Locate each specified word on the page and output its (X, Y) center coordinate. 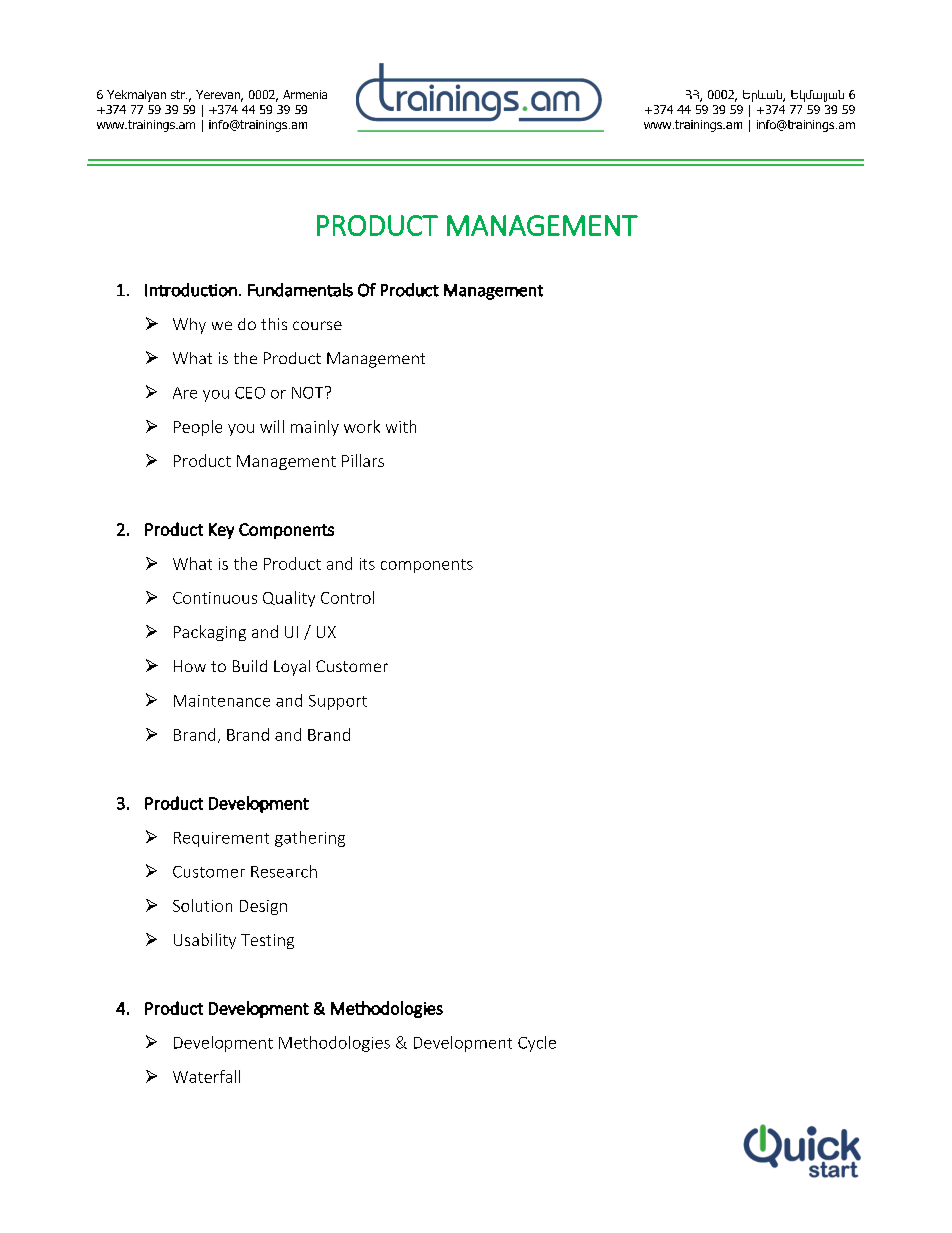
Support (338, 702)
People (198, 428)
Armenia (305, 94)
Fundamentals (300, 290)
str (179, 94)
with (401, 426)
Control (347, 597)
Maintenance (222, 701)
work (362, 426)
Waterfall (206, 1076)
